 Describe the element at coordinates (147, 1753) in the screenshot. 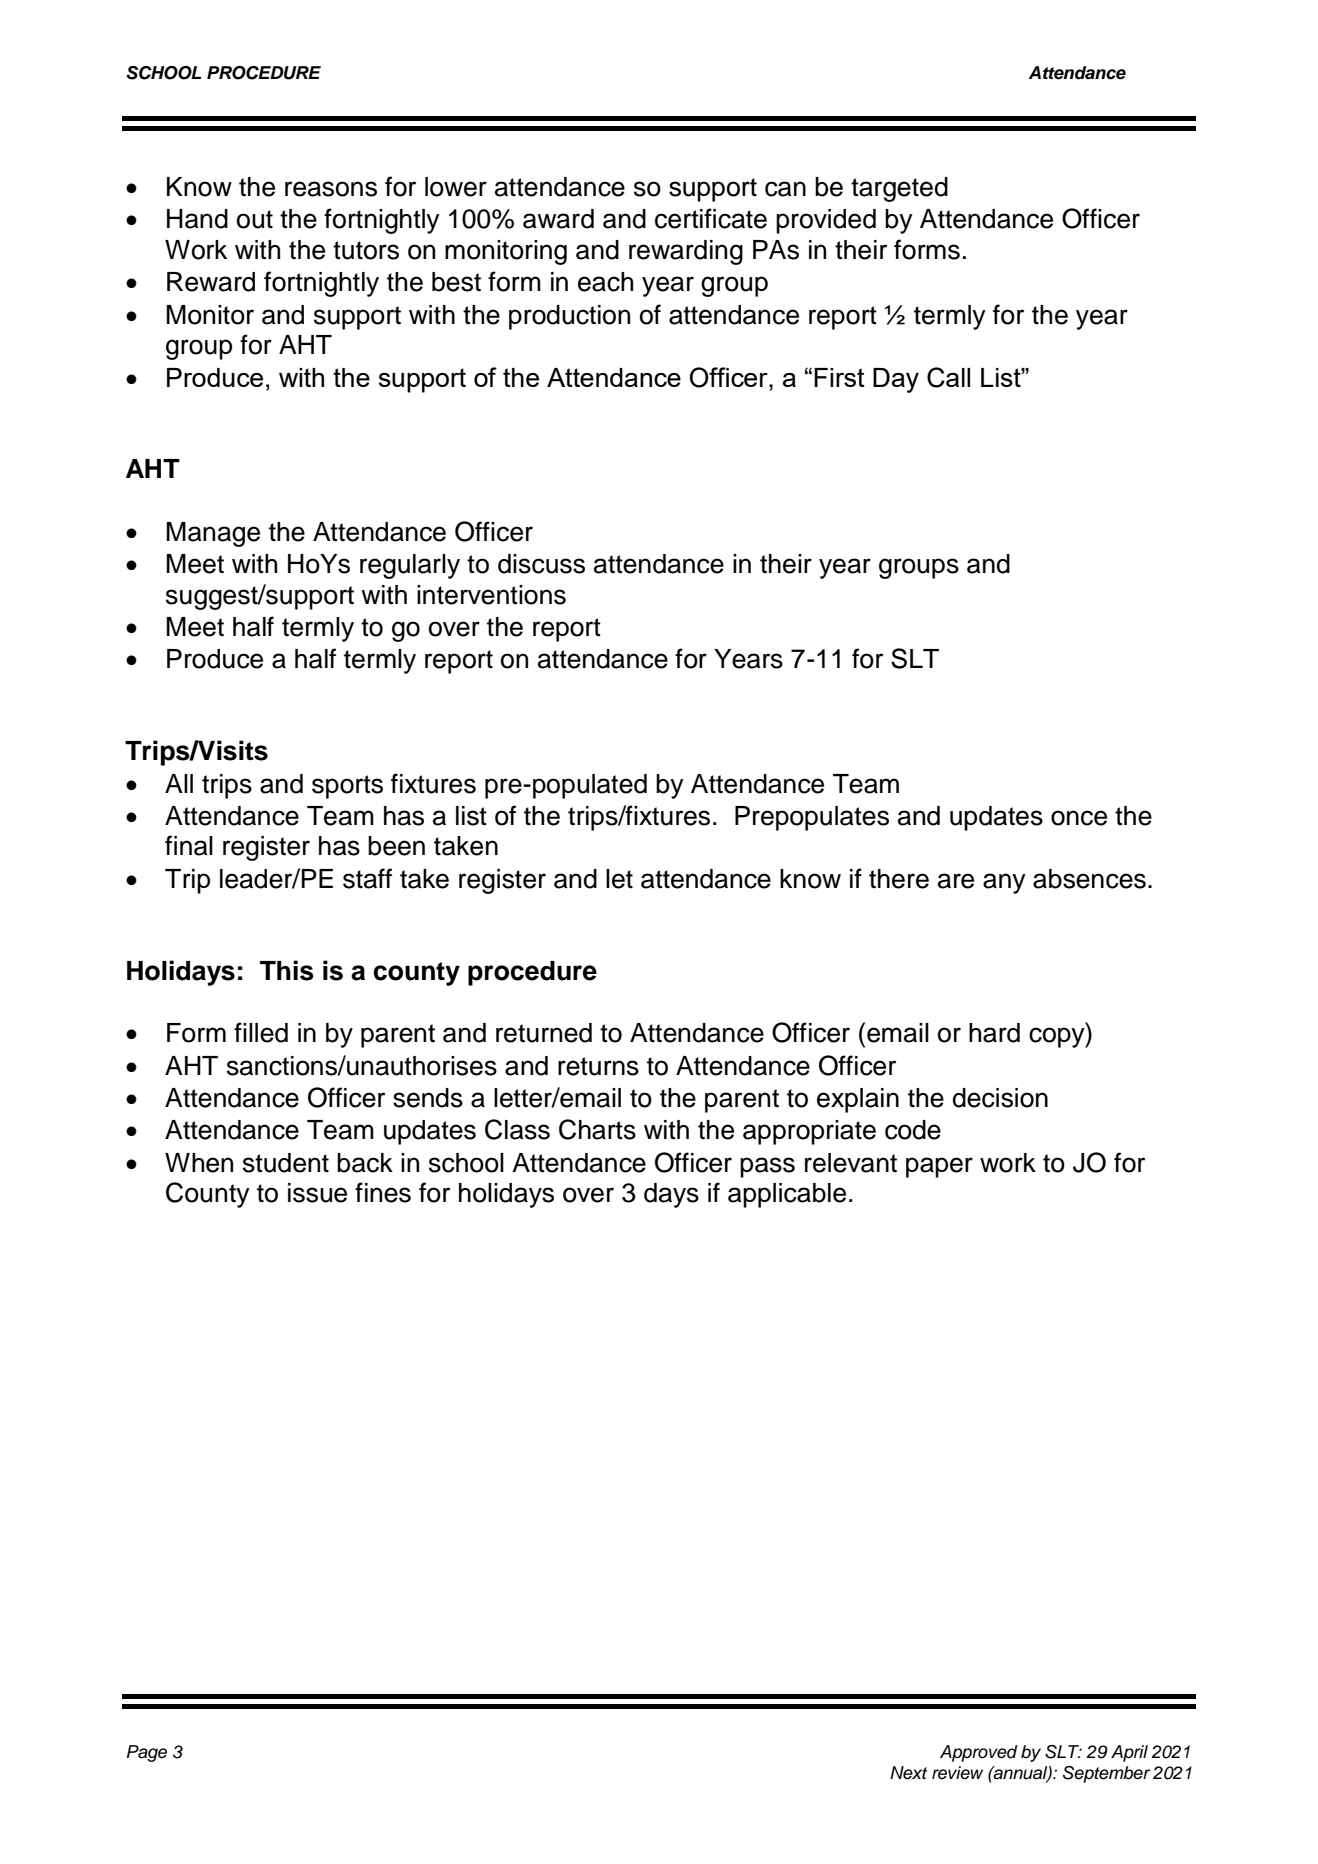

I see `Page` at that location.
